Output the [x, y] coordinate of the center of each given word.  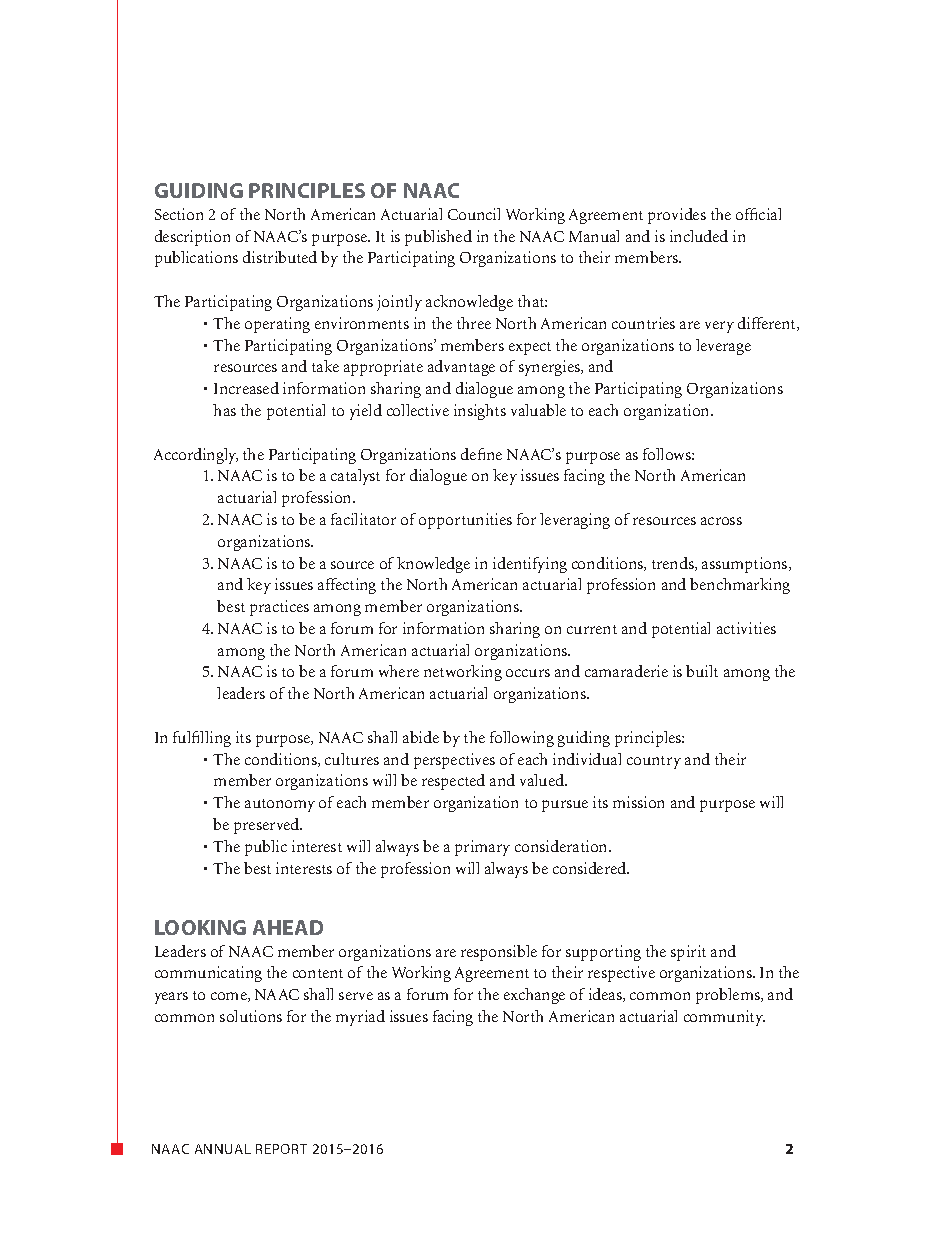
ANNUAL [223, 1149]
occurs [528, 673]
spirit [688, 953]
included [699, 236]
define [481, 454]
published [438, 238]
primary [482, 848]
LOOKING [200, 927]
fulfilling [202, 739]
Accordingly [196, 456]
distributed [280, 257]
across [721, 521]
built [702, 671]
